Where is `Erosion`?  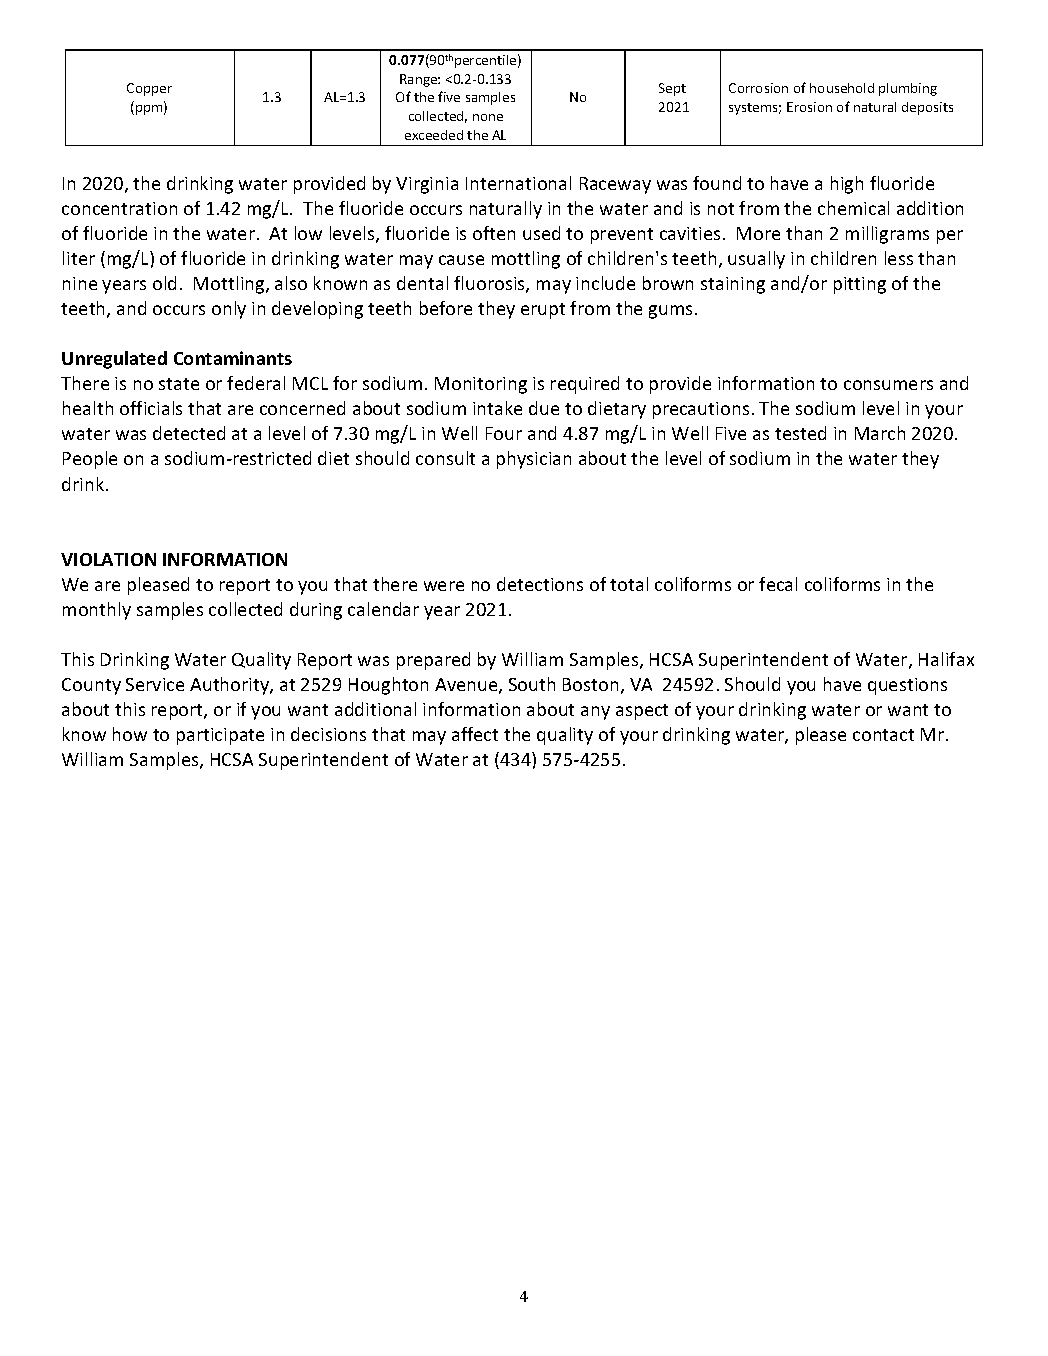
Erosion is located at coordinates (809, 107).
